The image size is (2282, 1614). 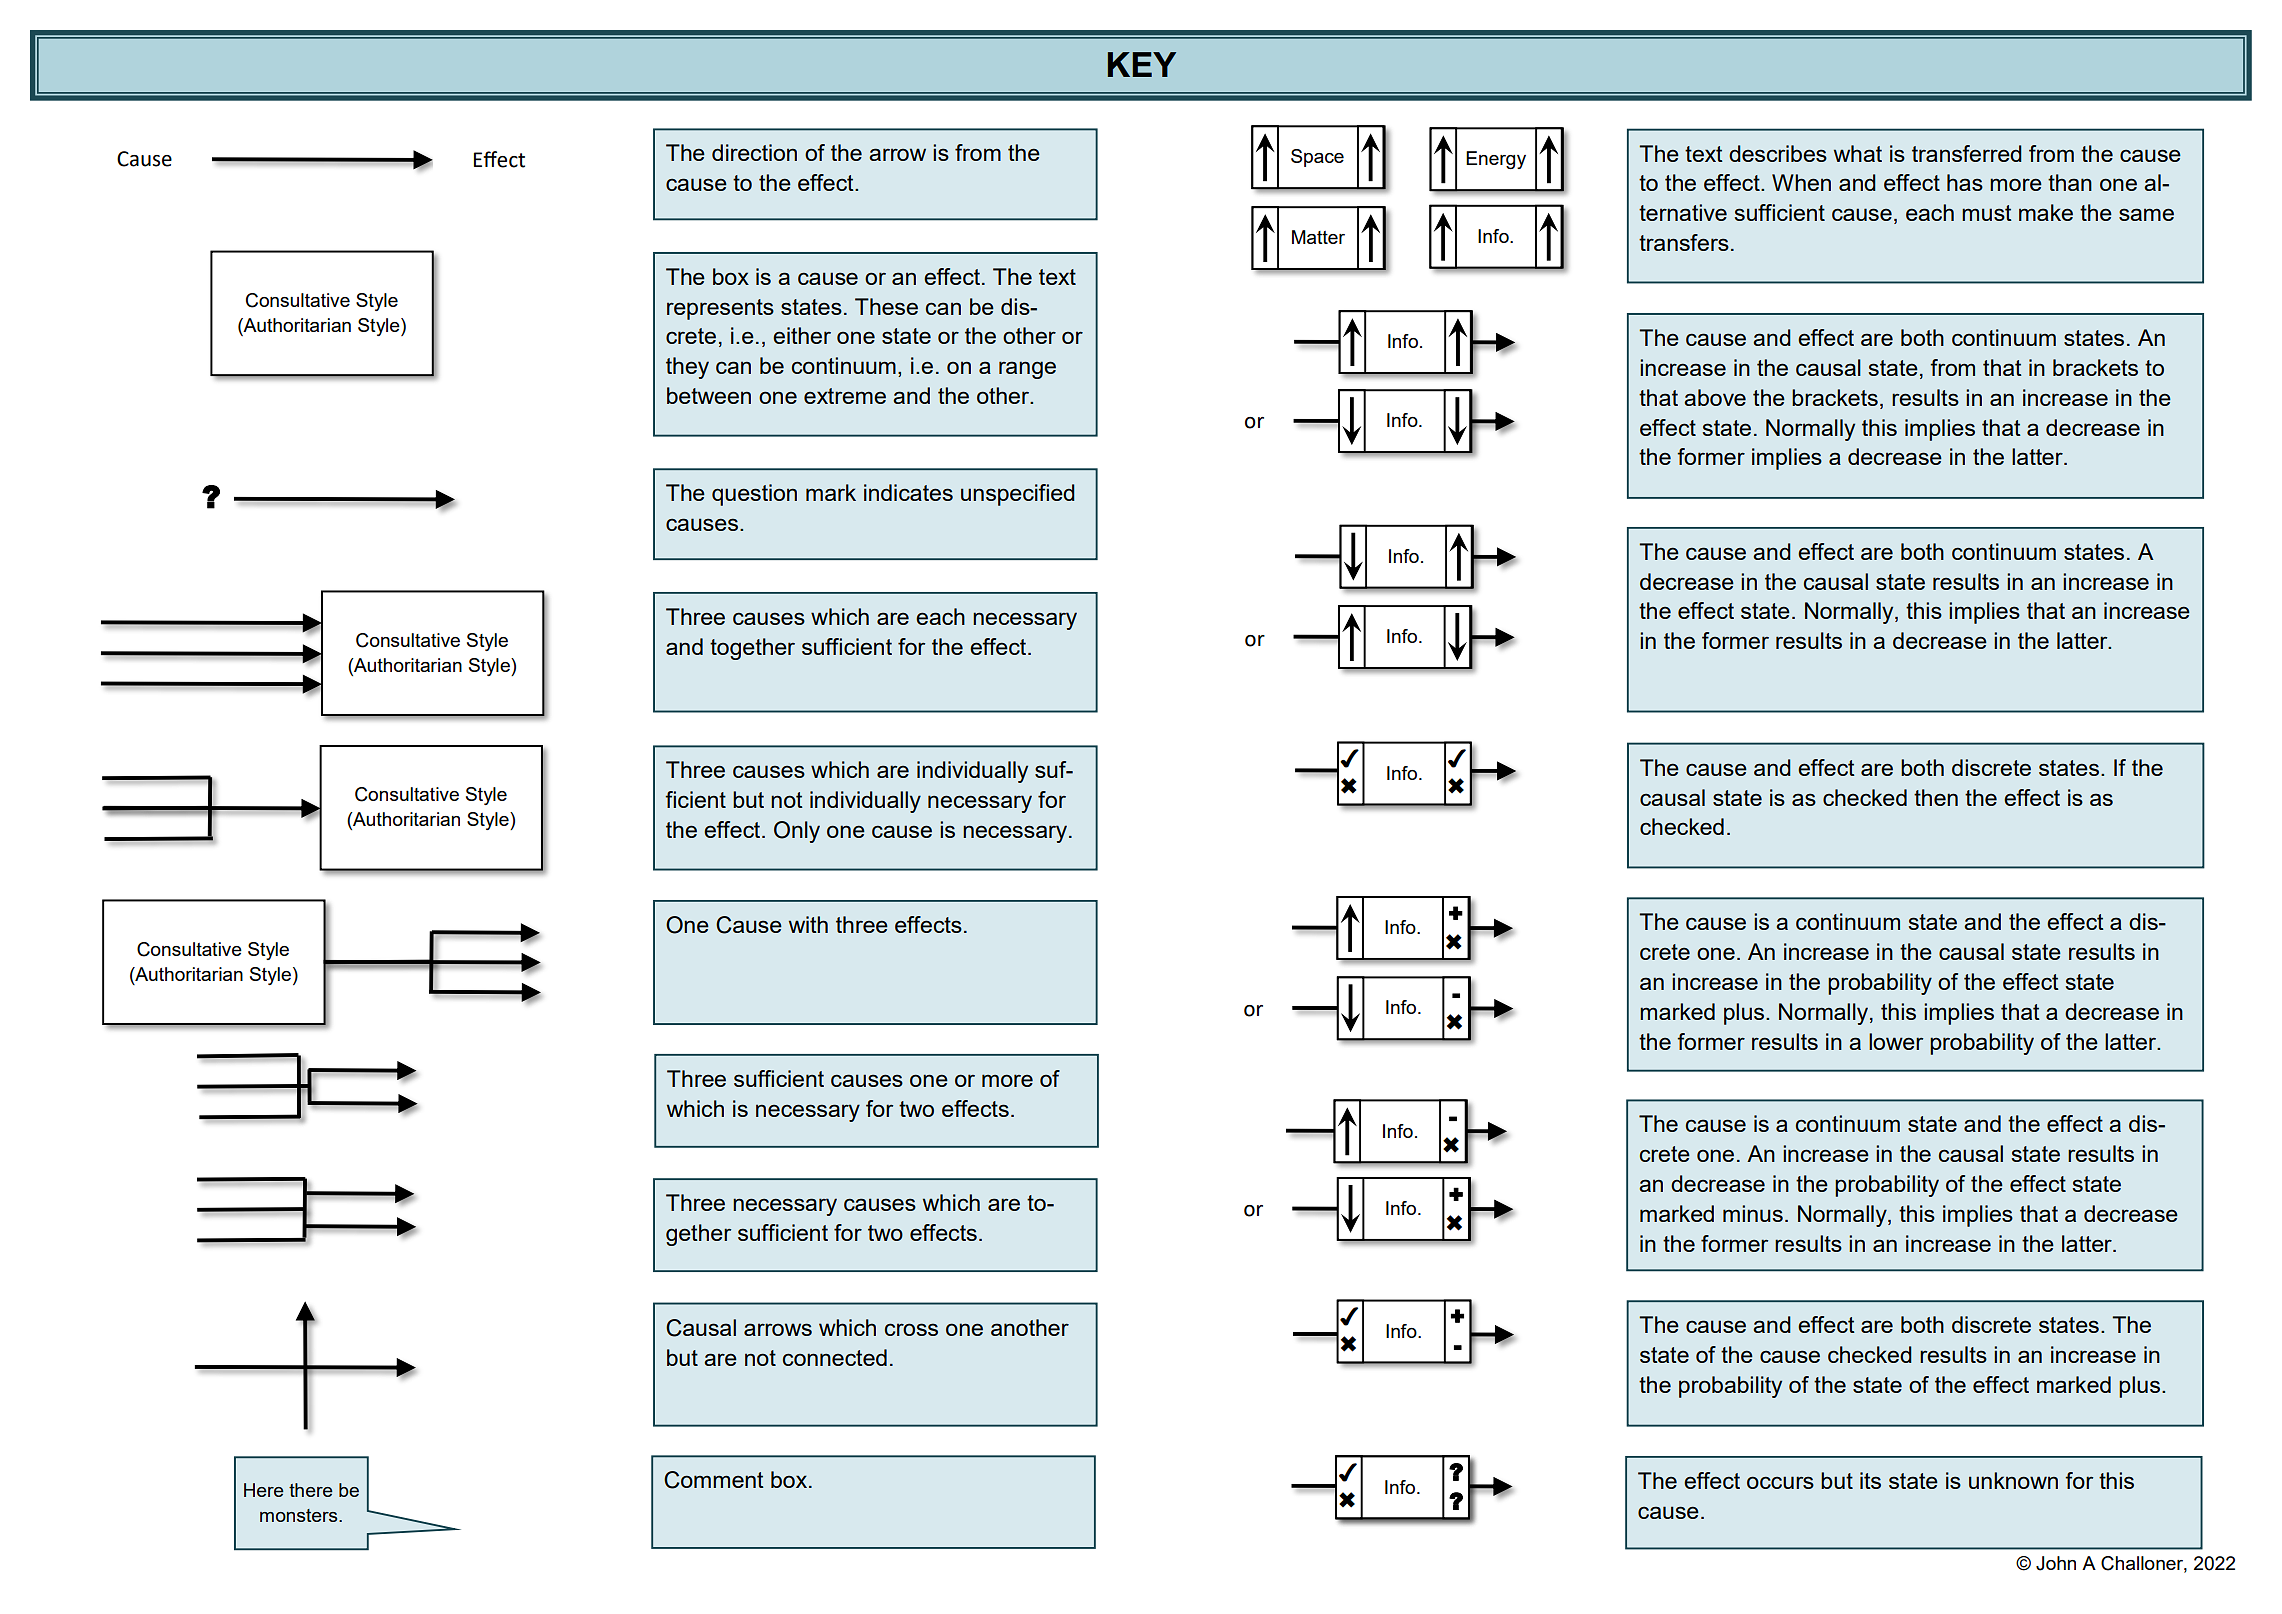 I want to click on with, so click(x=808, y=924).
